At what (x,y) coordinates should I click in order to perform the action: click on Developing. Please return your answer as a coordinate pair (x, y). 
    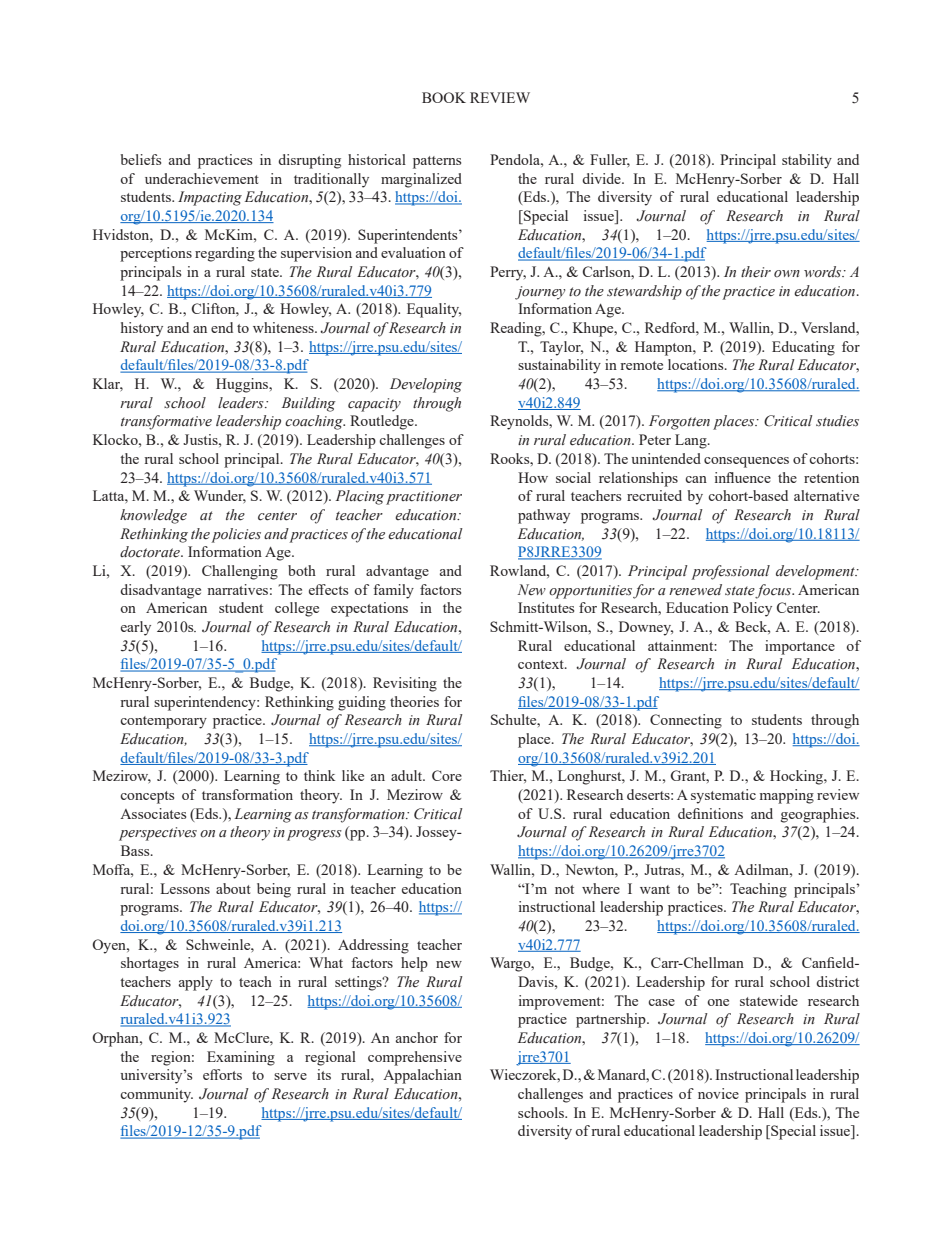
    Looking at the image, I should click on (426, 385).
